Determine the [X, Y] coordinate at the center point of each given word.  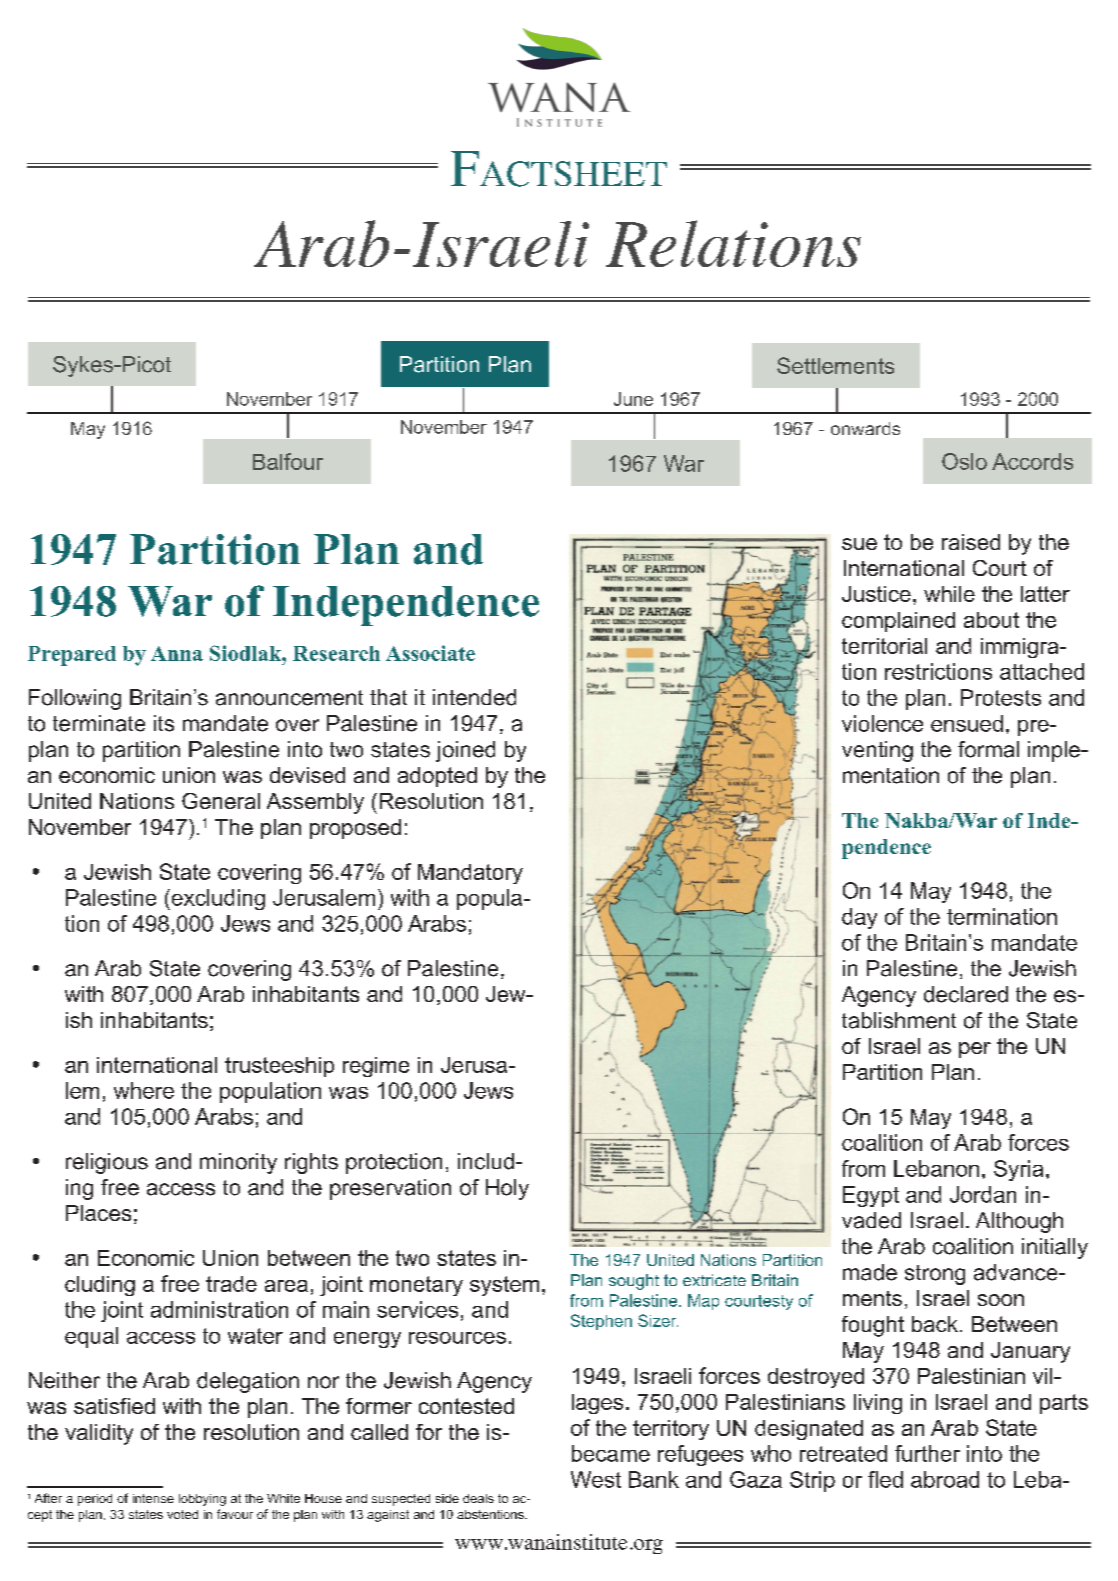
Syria [1018, 1170]
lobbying [202, 1500]
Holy [507, 1189]
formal [988, 749]
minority [238, 1163]
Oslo [964, 461]
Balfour [288, 461]
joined [465, 751]
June [633, 399]
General [221, 801]
